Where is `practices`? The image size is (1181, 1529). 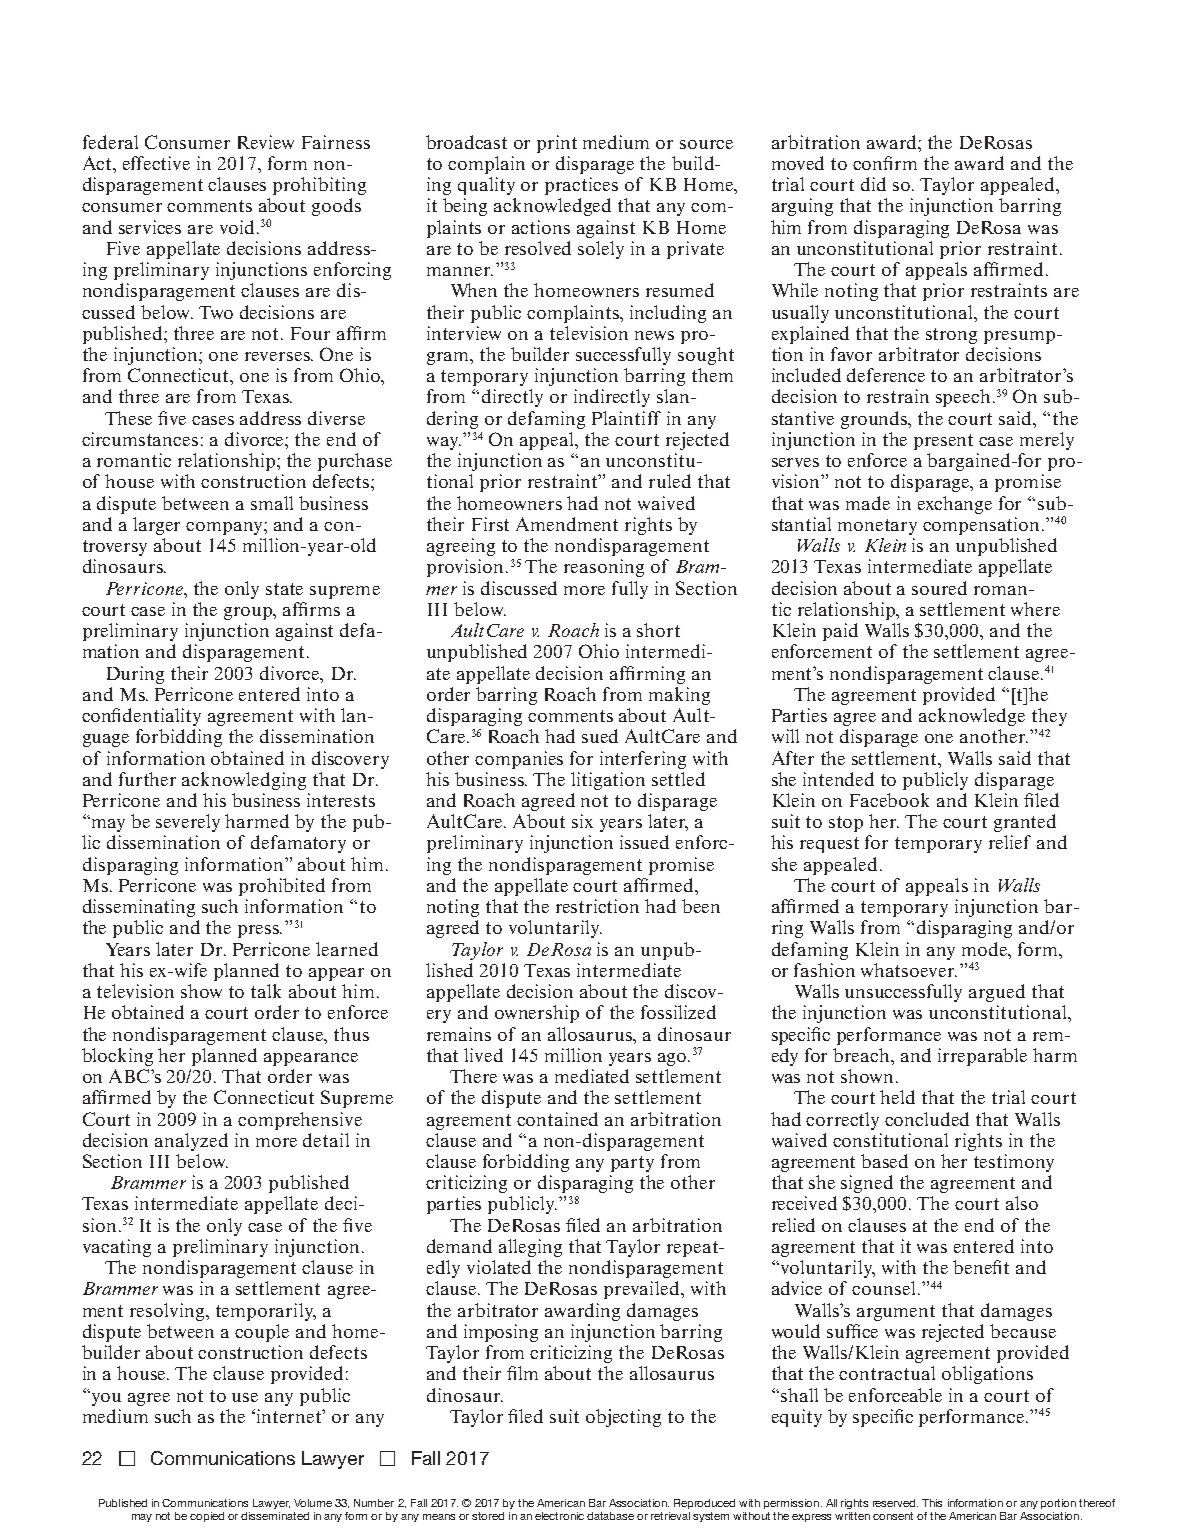
practices is located at coordinates (581, 186).
